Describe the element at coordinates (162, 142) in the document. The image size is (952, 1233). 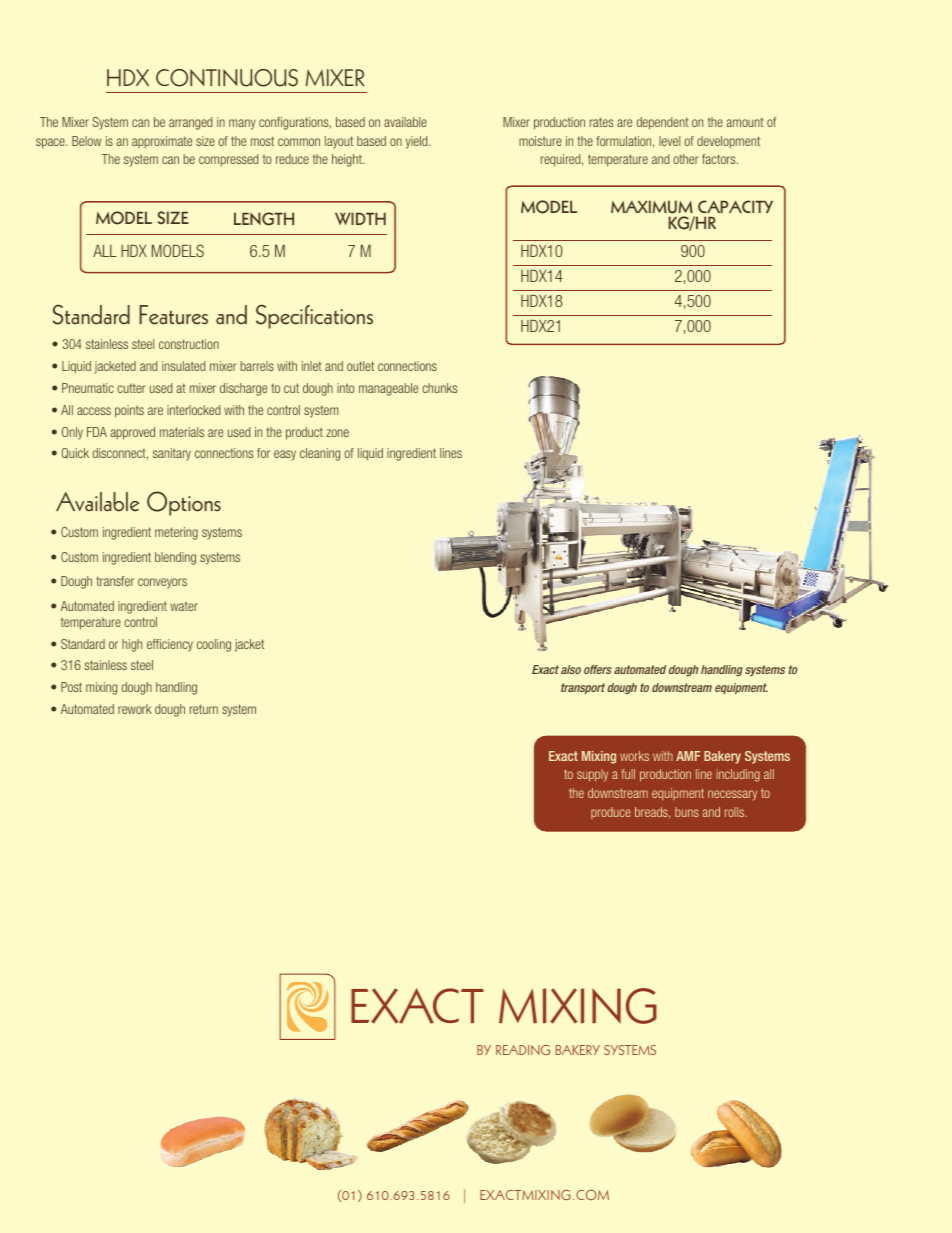
I see `approximate` at that location.
